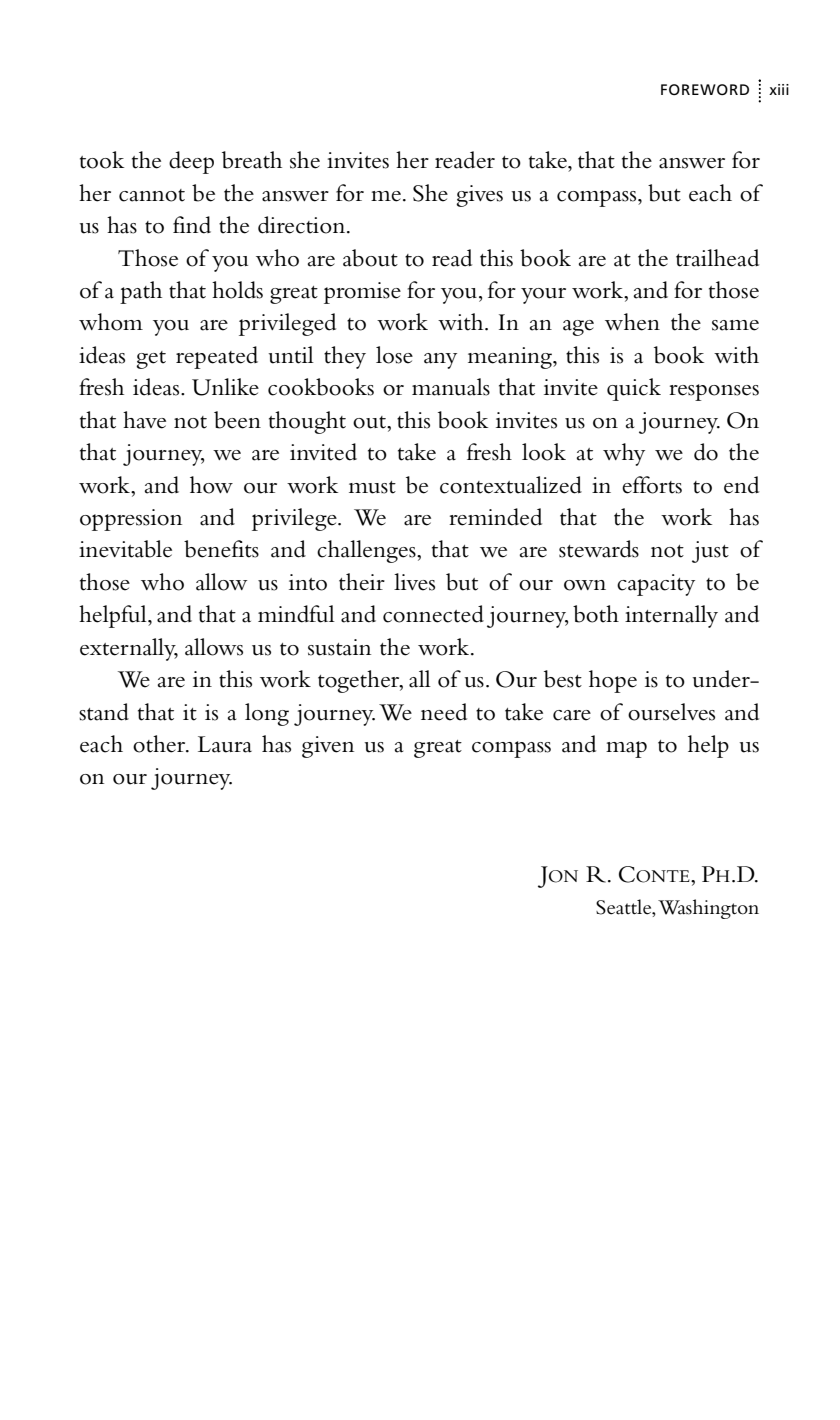  Describe the element at coordinates (160, 744) in the screenshot. I see `other` at that location.
